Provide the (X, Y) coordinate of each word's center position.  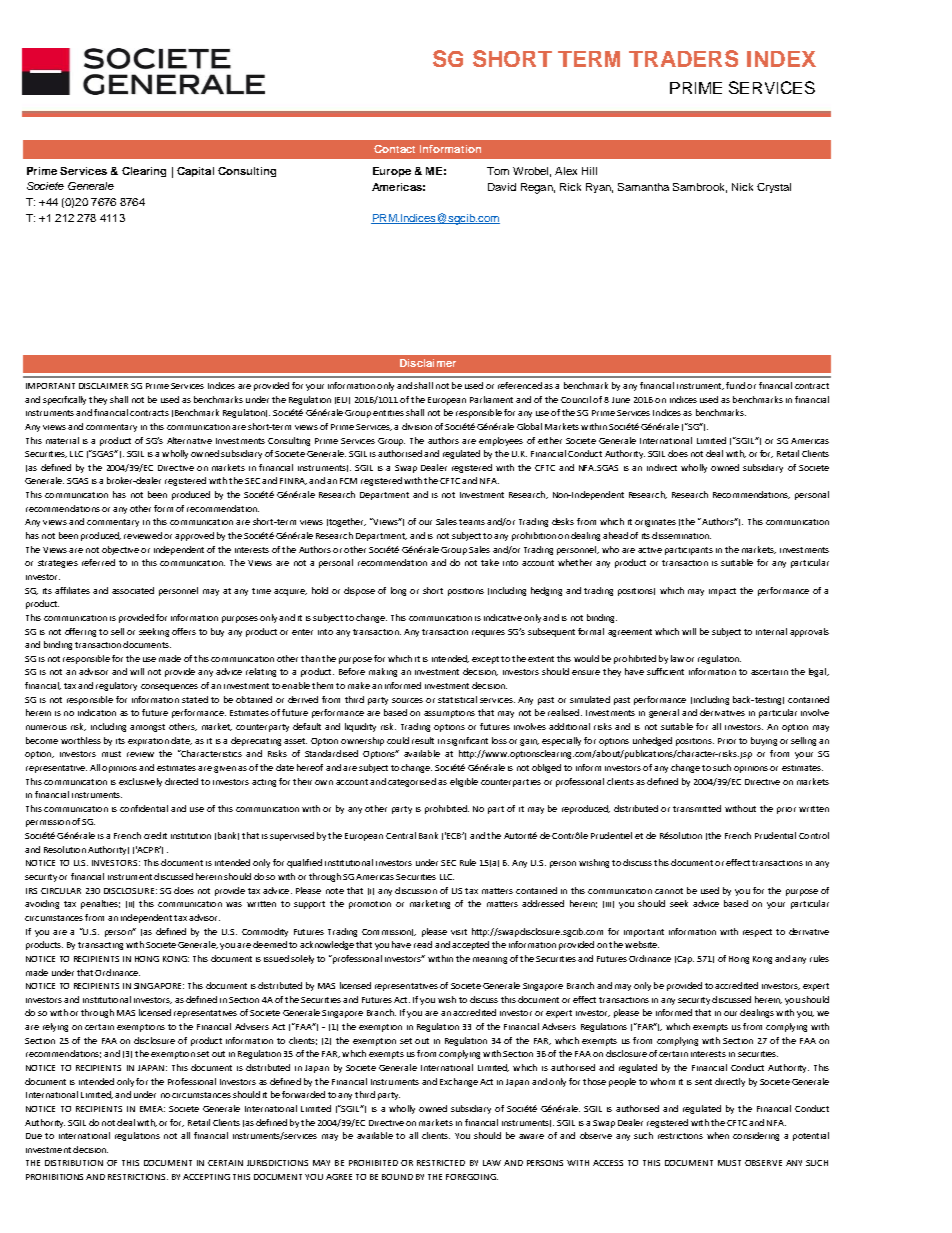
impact (722, 592)
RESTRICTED (441, 1163)
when (718, 1135)
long (398, 591)
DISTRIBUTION (74, 1163)
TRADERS (683, 58)
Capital (195, 172)
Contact (394, 149)
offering (80, 632)
